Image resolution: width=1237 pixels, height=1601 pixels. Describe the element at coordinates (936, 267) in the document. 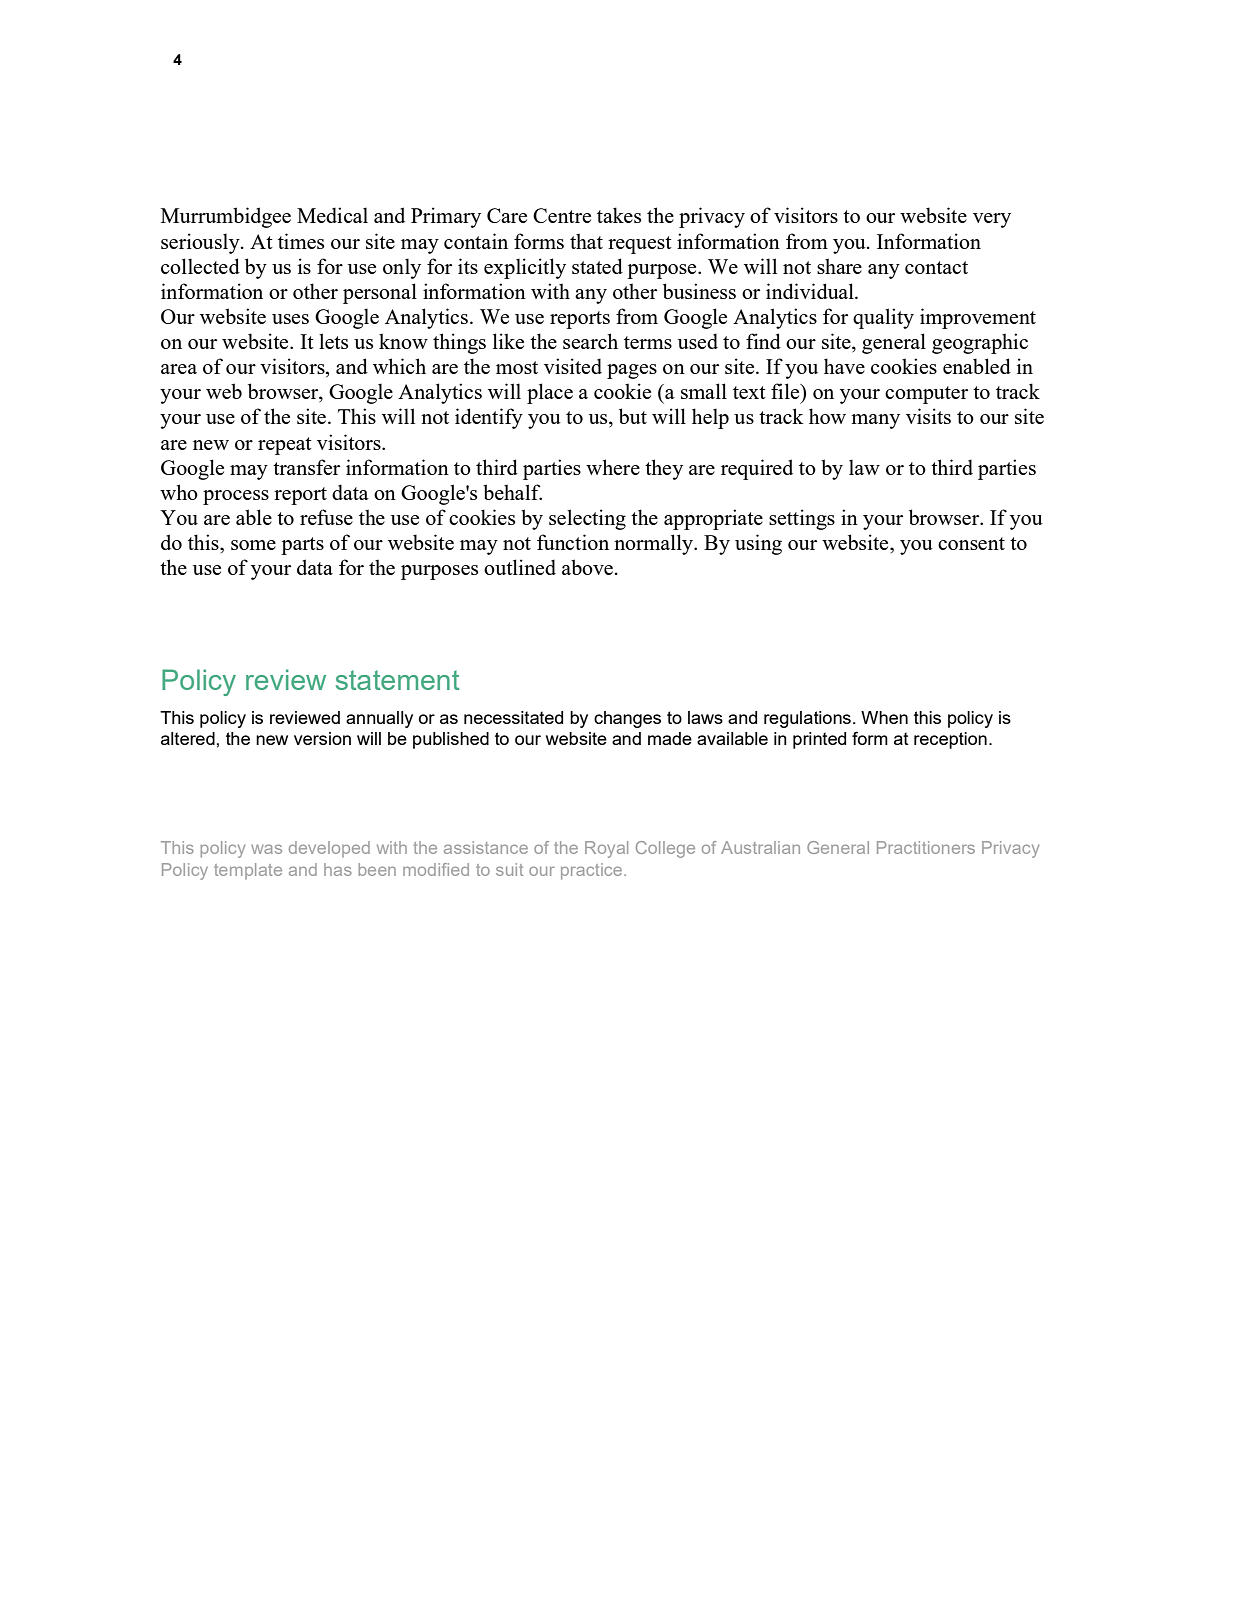

I see `contact` at that location.
